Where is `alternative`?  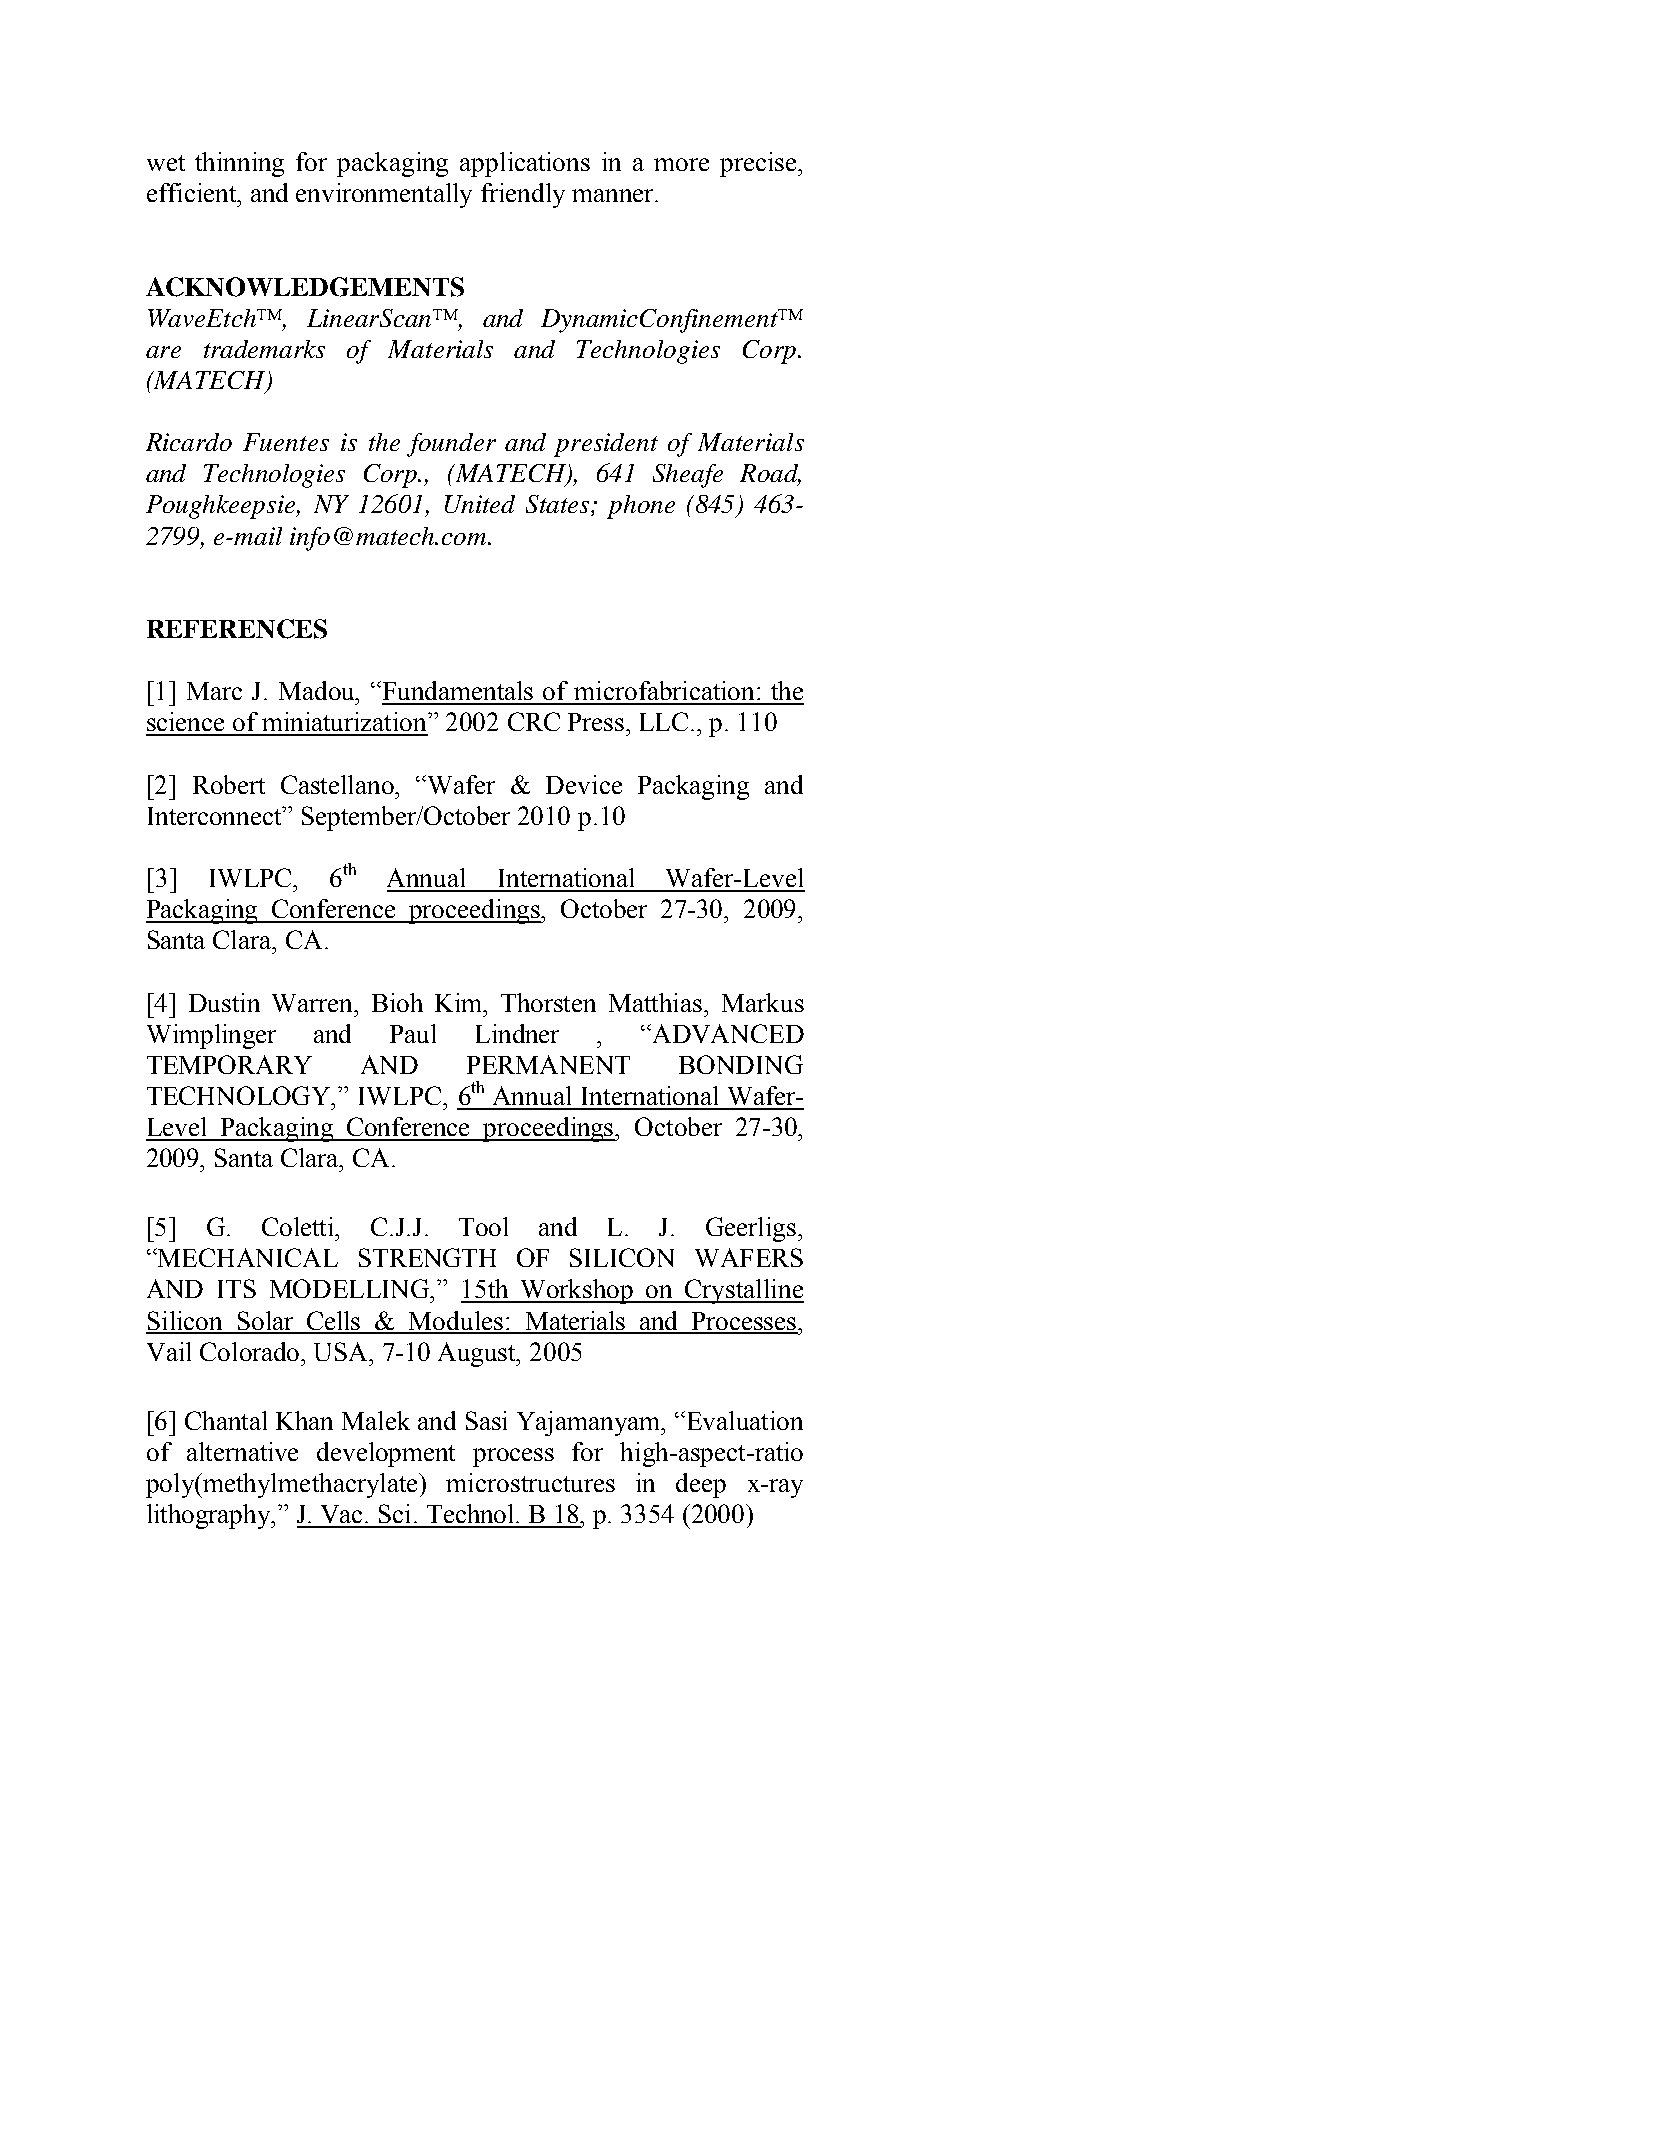
alternative is located at coordinates (242, 1451).
